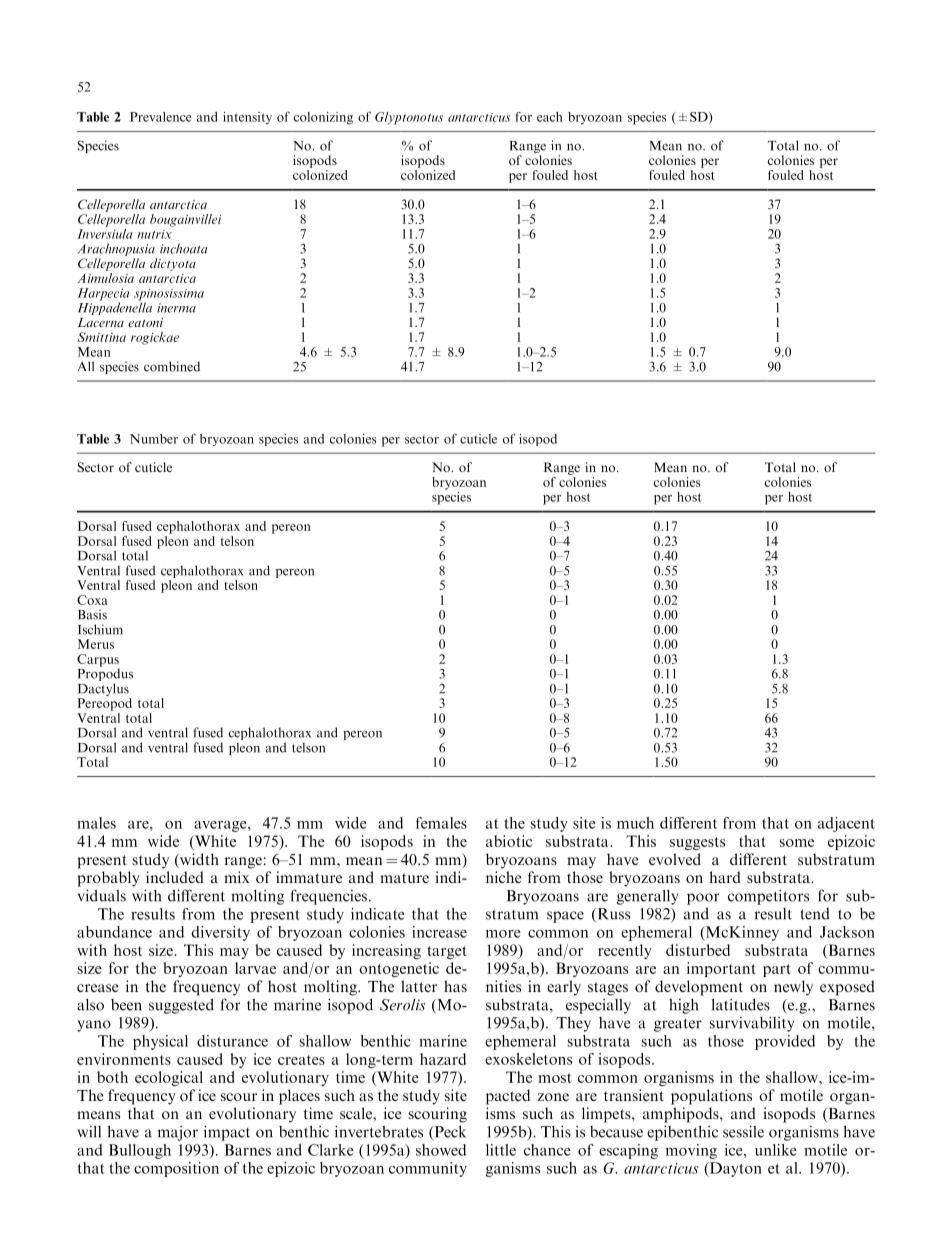 The width and height of the image is (952, 1257). Describe the element at coordinates (509, 841) in the image. I see `abiotic` at that location.
